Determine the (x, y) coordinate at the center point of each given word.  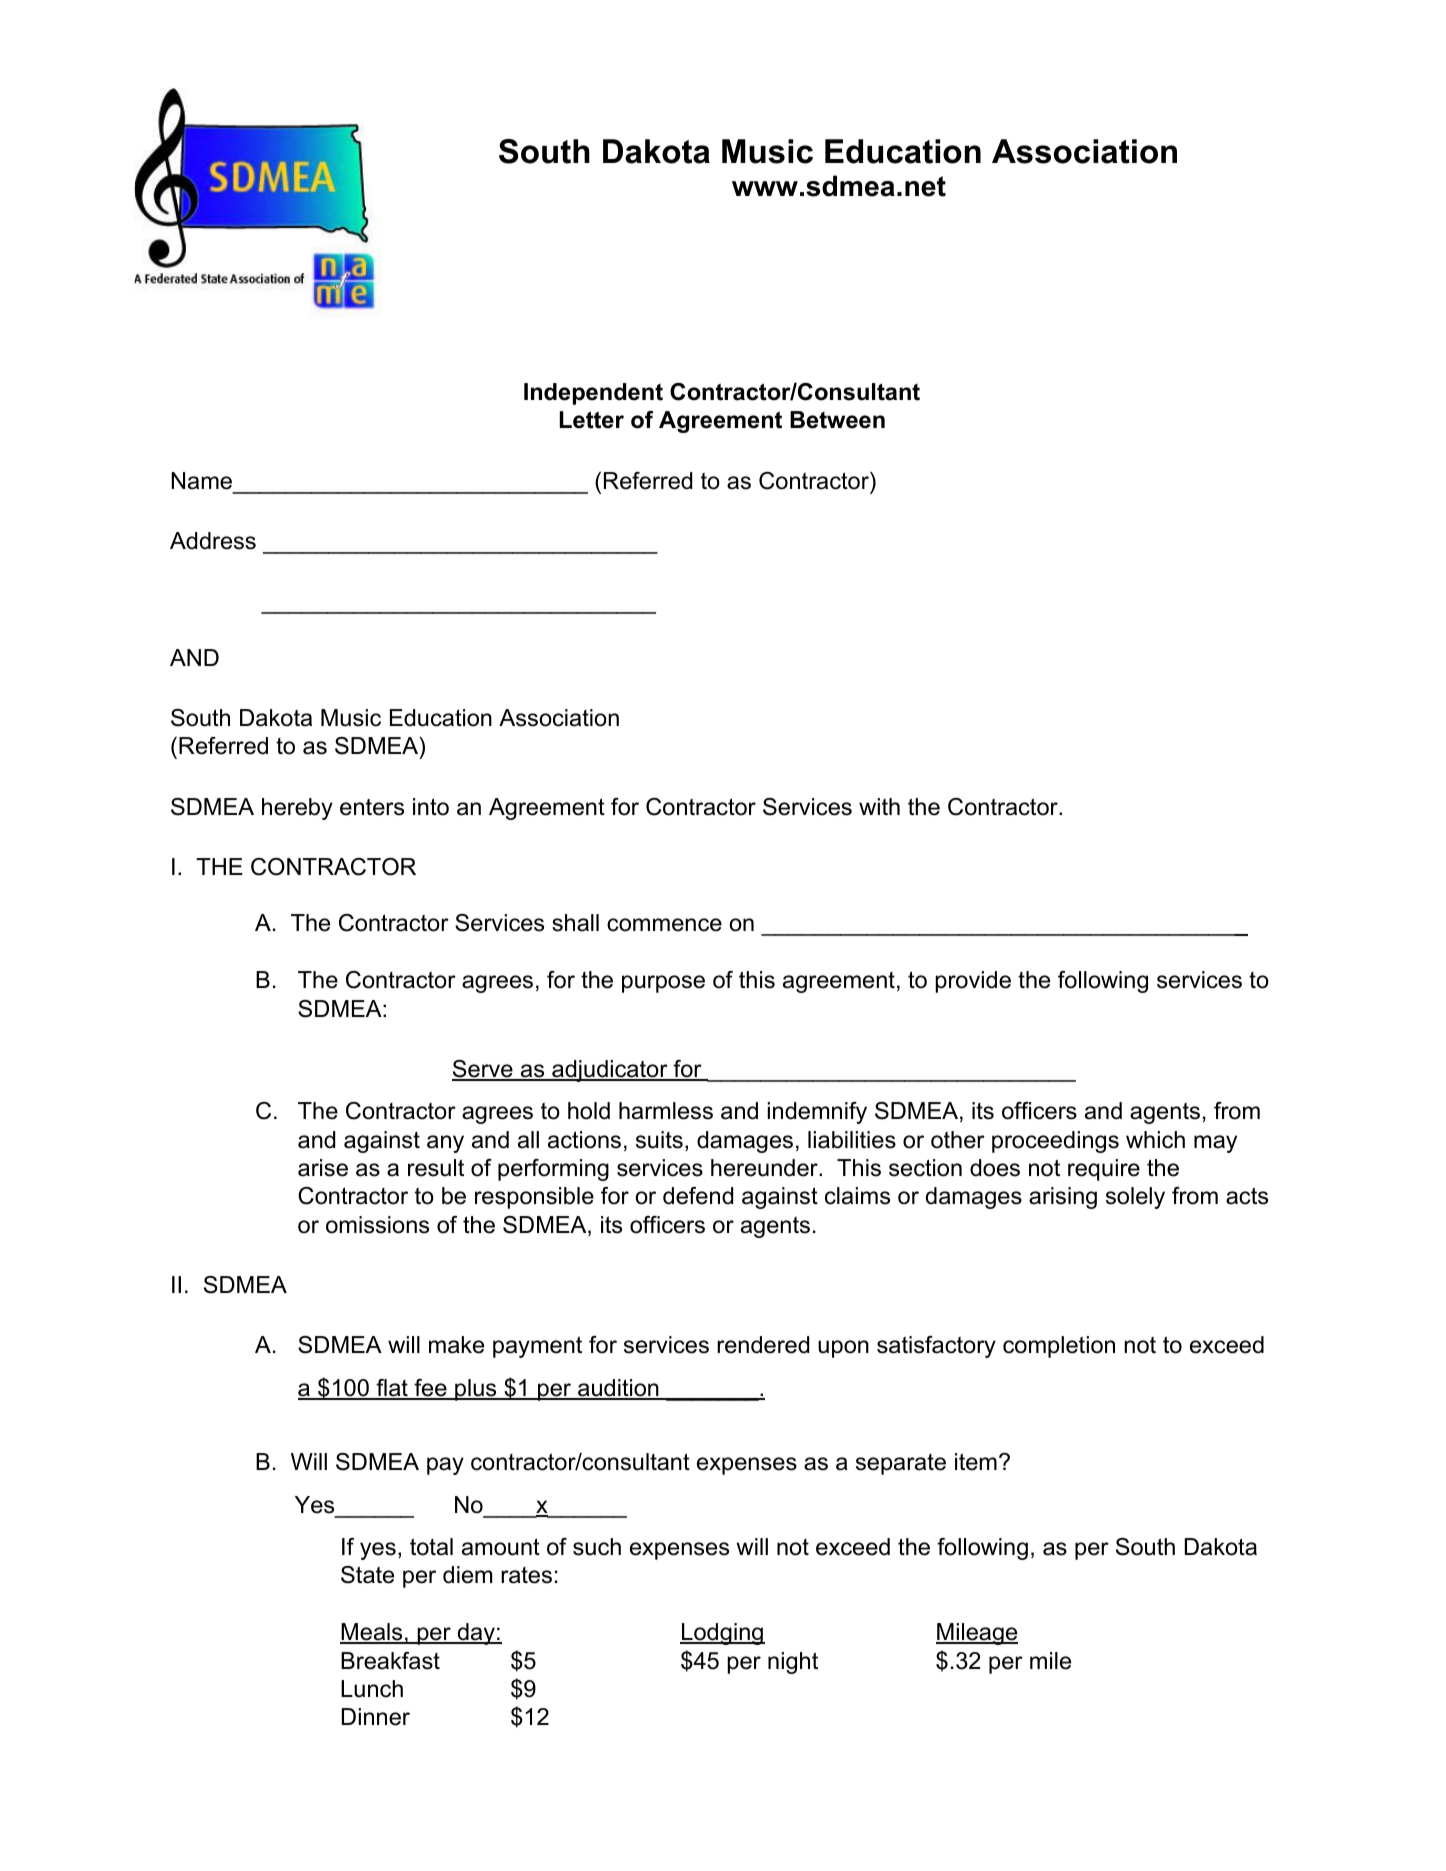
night (793, 1663)
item (976, 1462)
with (879, 806)
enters (372, 807)
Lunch (372, 1689)
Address (213, 541)
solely (1135, 1198)
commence (664, 925)
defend (698, 1196)
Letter (592, 420)
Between (837, 420)
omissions (377, 1225)
